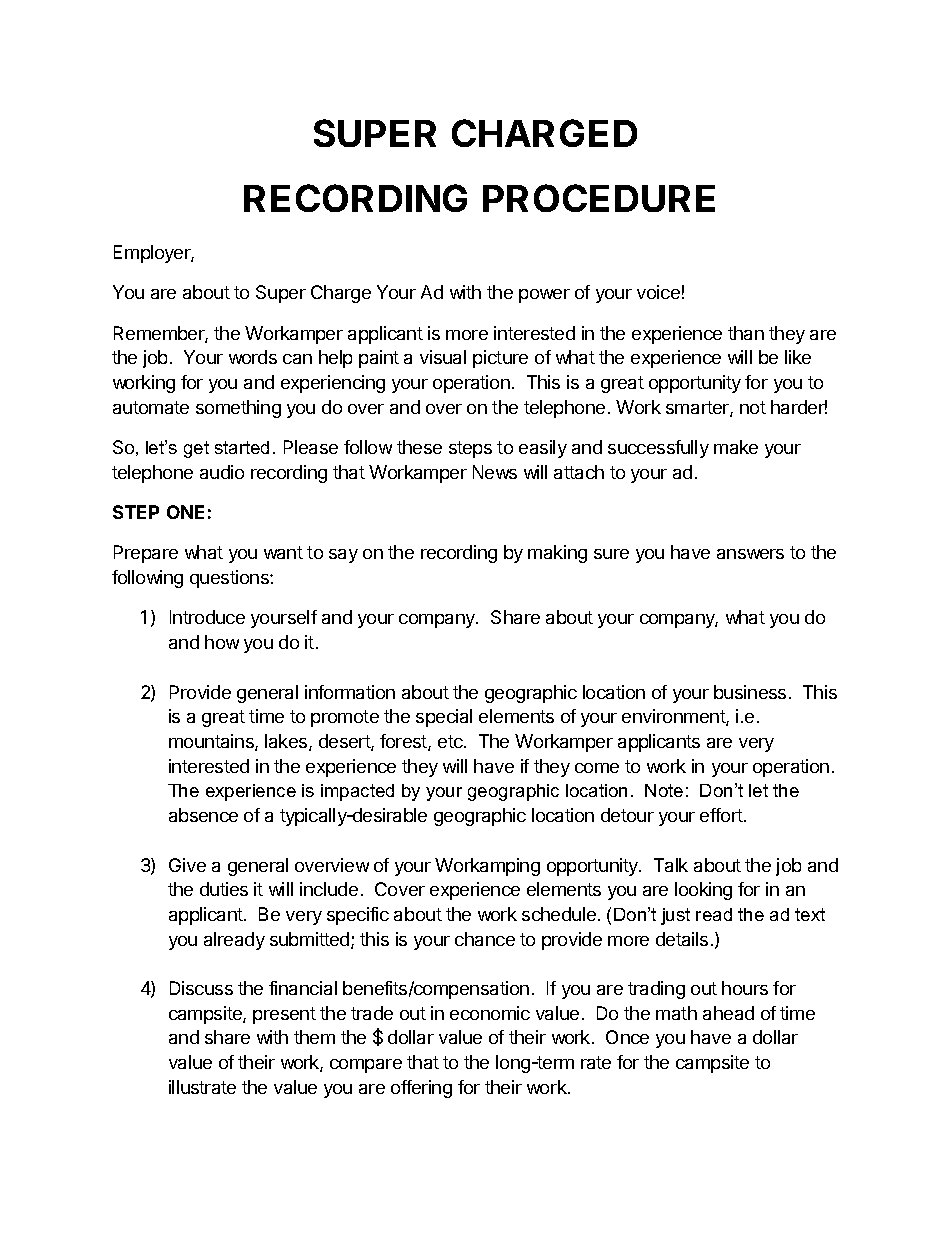 The image size is (952, 1233). I want to click on News, so click(495, 472).
